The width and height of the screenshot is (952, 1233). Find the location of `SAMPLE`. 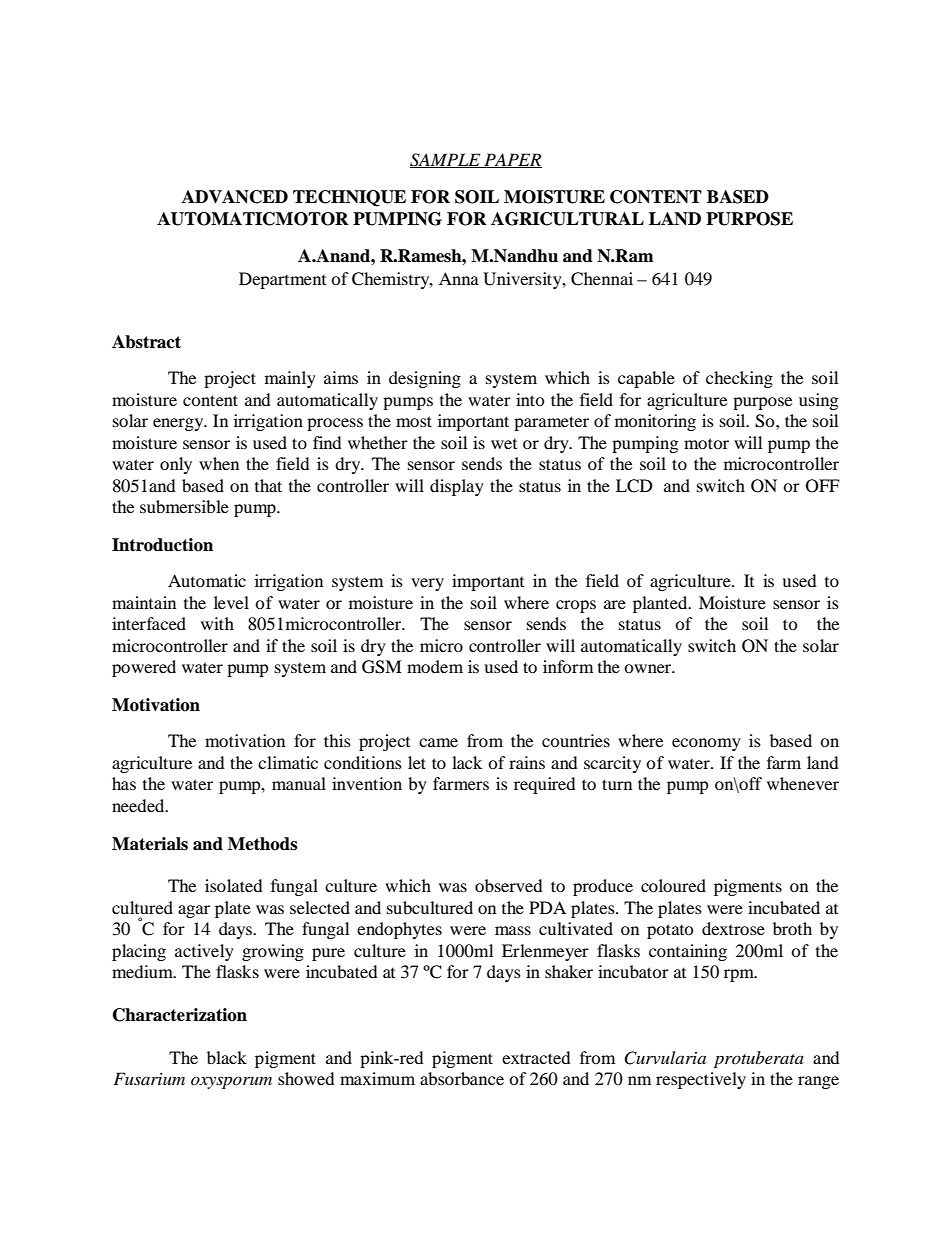

SAMPLE is located at coordinates (446, 160).
